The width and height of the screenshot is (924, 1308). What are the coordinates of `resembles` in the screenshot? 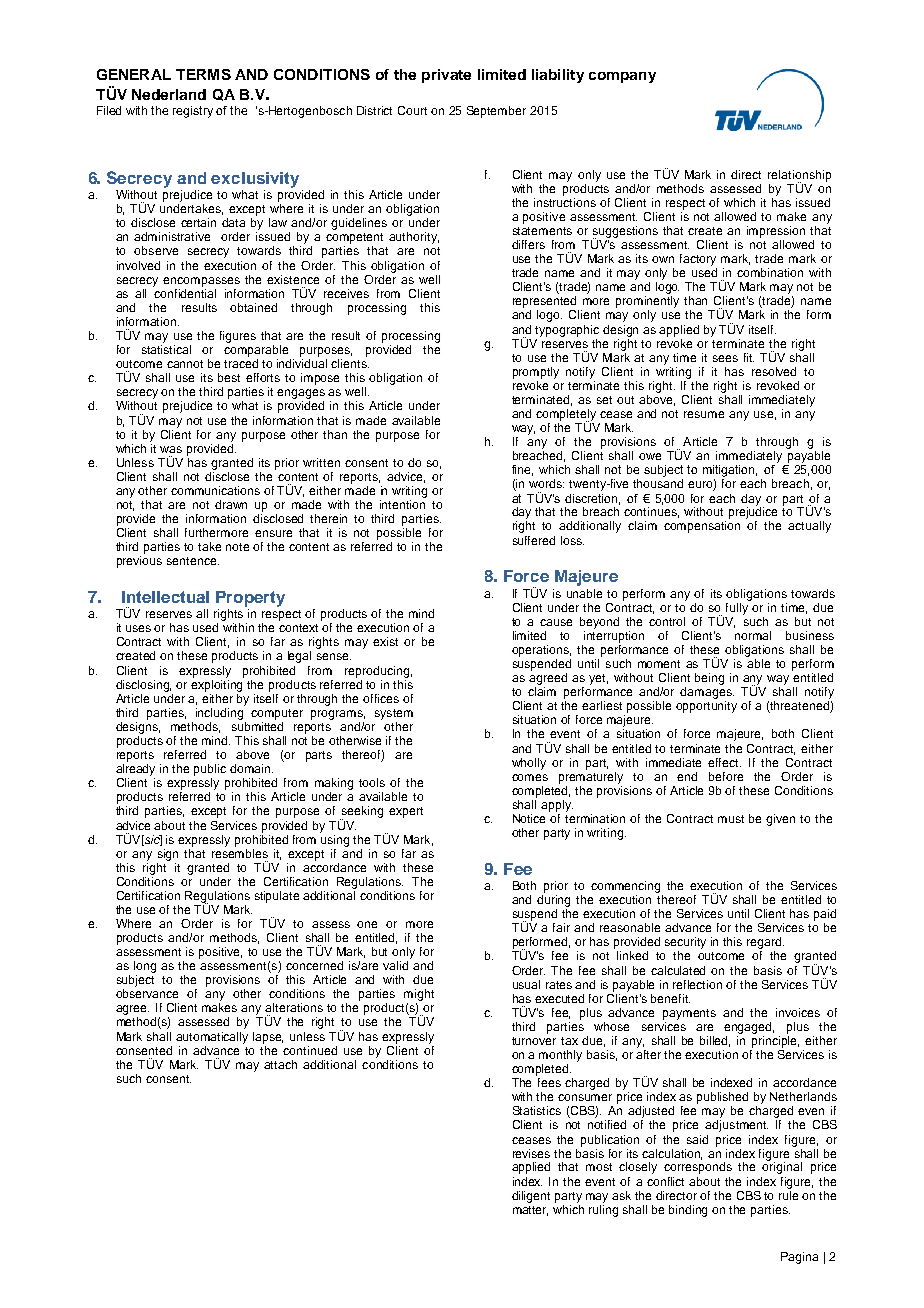 It's located at (240, 852).
